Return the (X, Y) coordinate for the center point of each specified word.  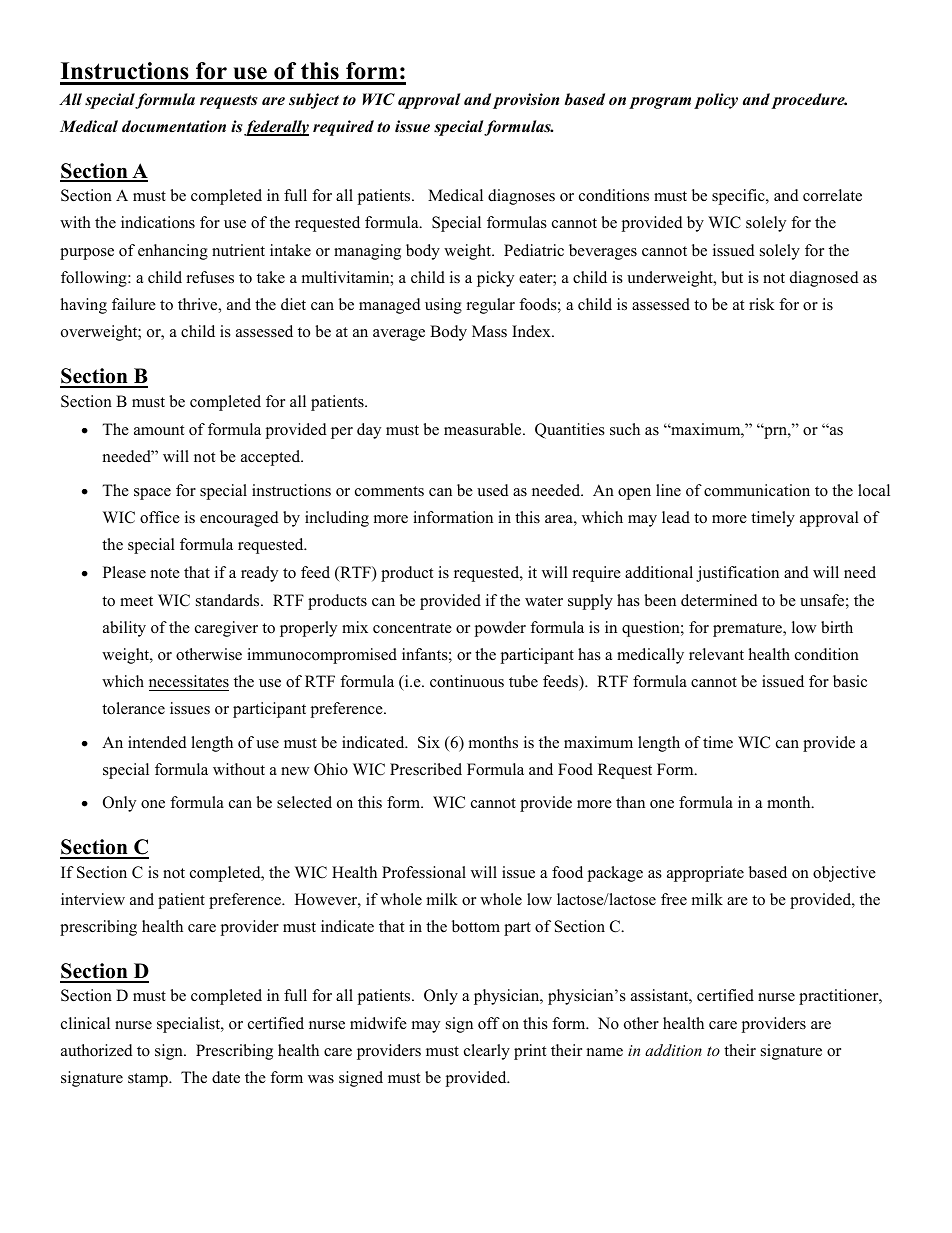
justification (737, 574)
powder (500, 629)
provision (526, 101)
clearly (487, 1052)
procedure (809, 101)
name (605, 1052)
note (165, 573)
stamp (149, 1080)
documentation (174, 126)
